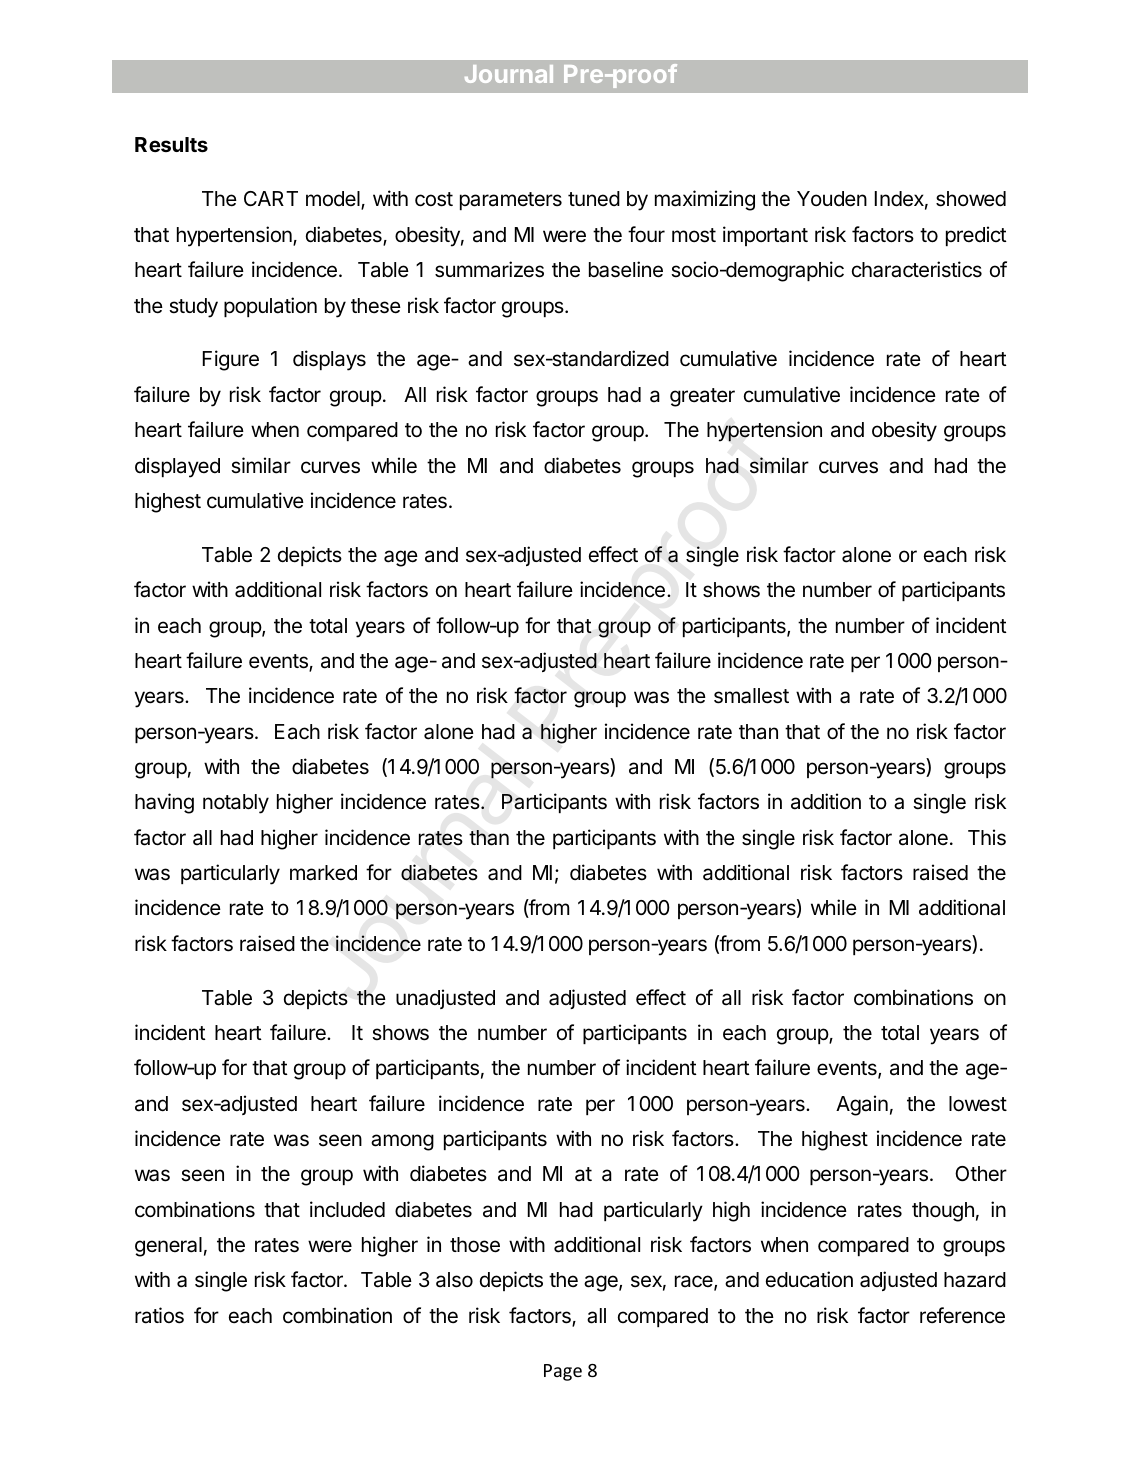 This image has height=1475, width=1140. What do you see at coordinates (159, 1315) in the image?
I see `ratios` at bounding box center [159, 1315].
